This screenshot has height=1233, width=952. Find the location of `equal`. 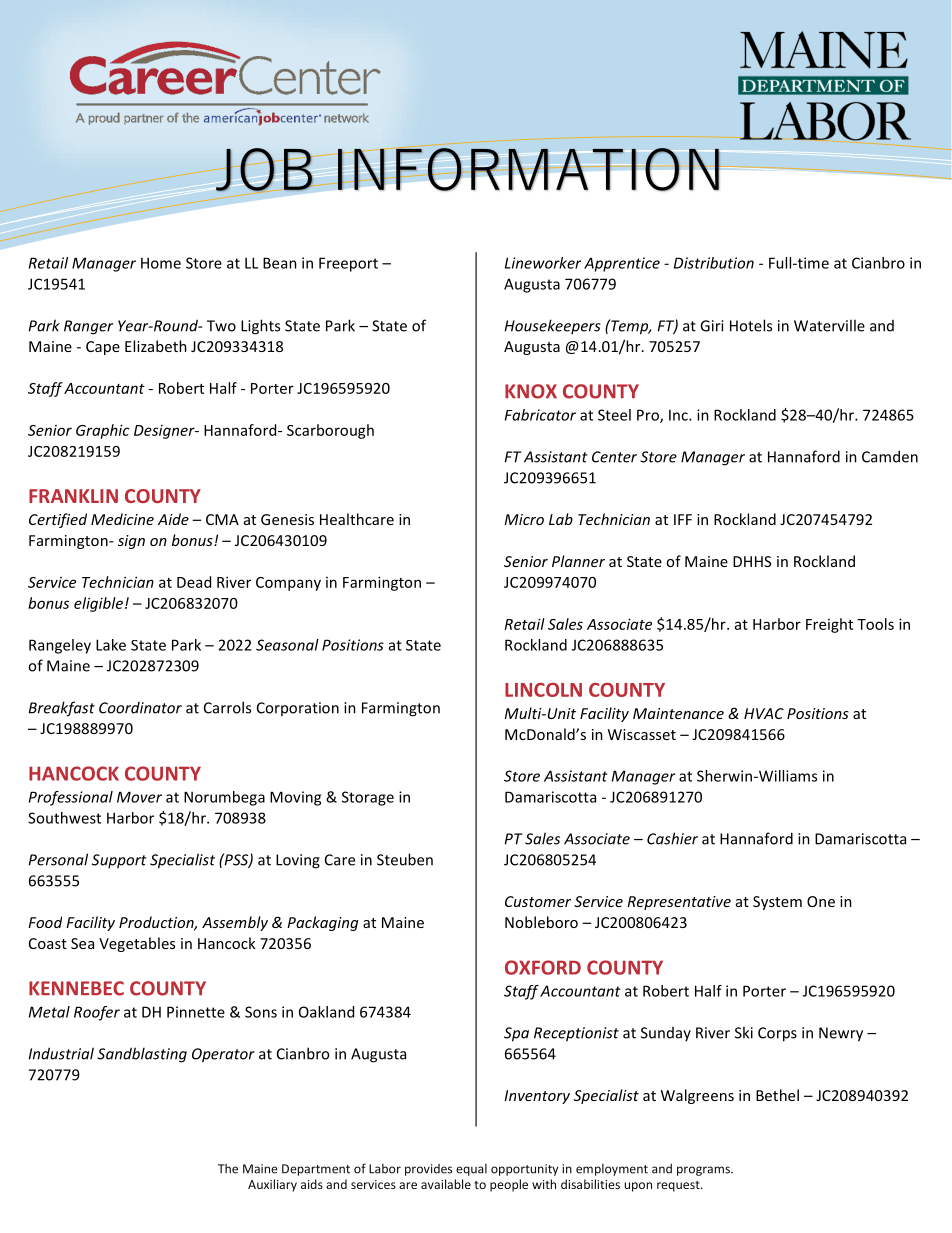

equal is located at coordinates (471, 1170).
